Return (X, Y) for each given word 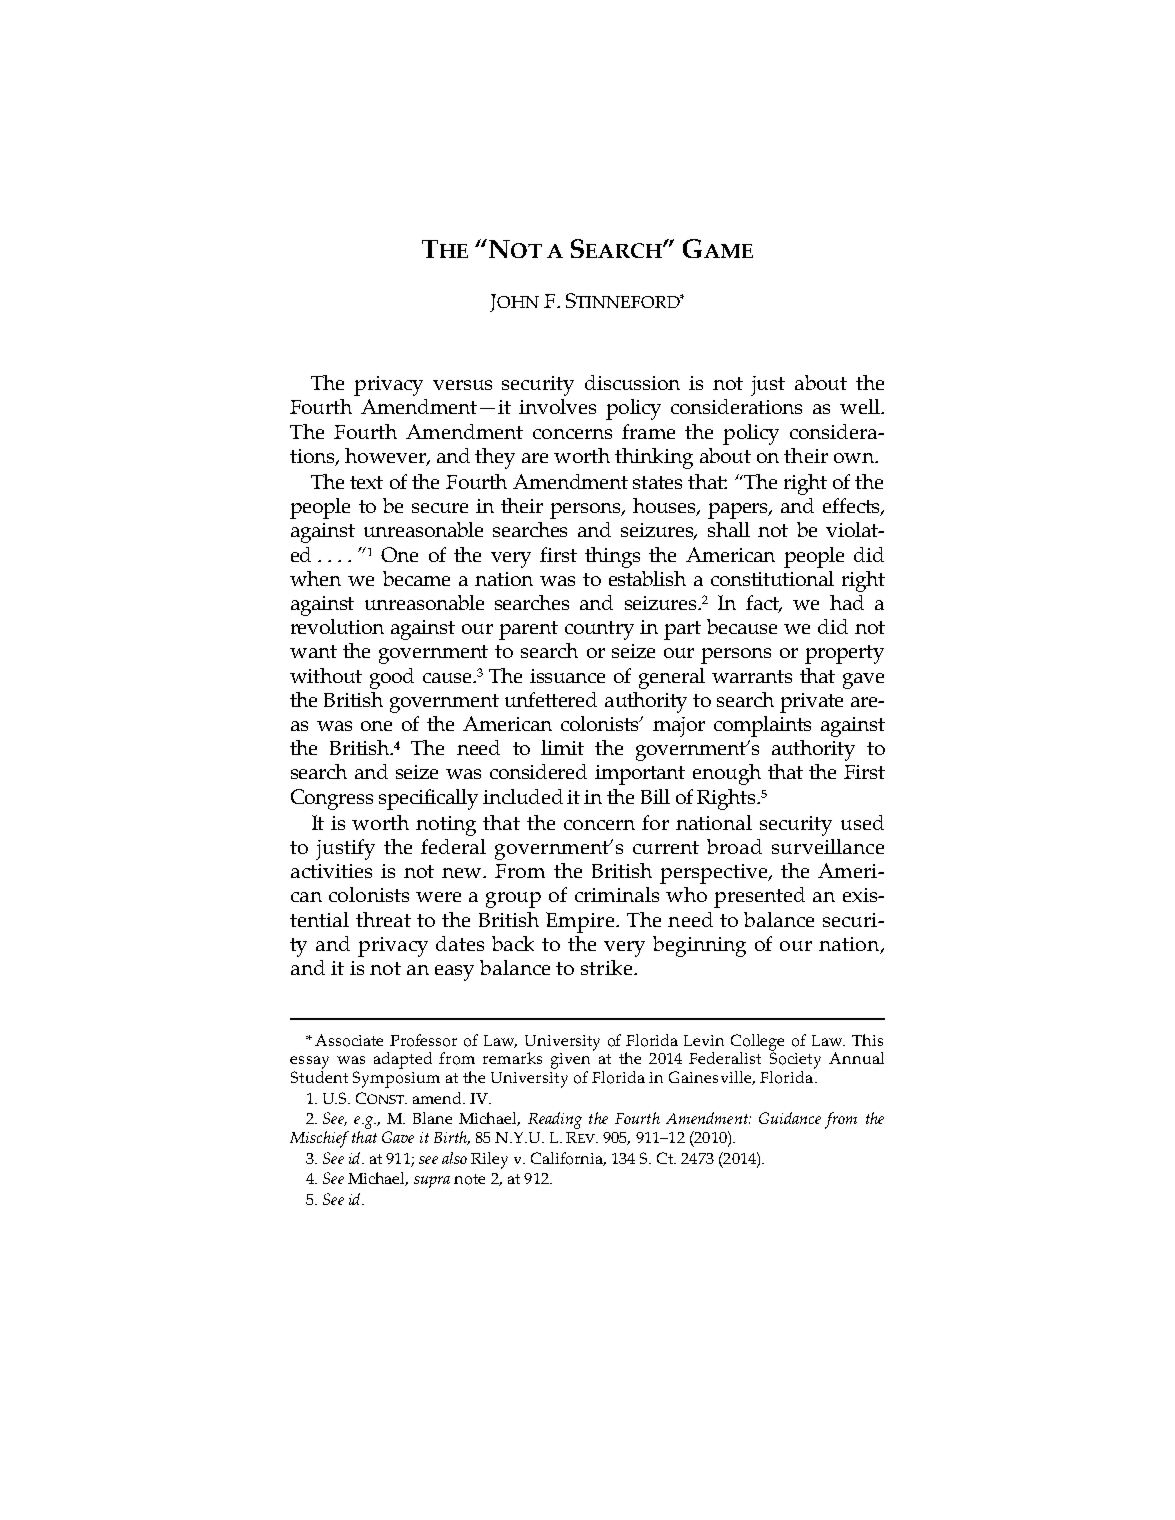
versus (462, 385)
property (844, 654)
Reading (555, 1120)
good (392, 678)
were (438, 897)
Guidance (790, 1118)
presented (759, 897)
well (861, 406)
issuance (567, 676)
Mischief (319, 1139)
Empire (581, 922)
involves (557, 406)
